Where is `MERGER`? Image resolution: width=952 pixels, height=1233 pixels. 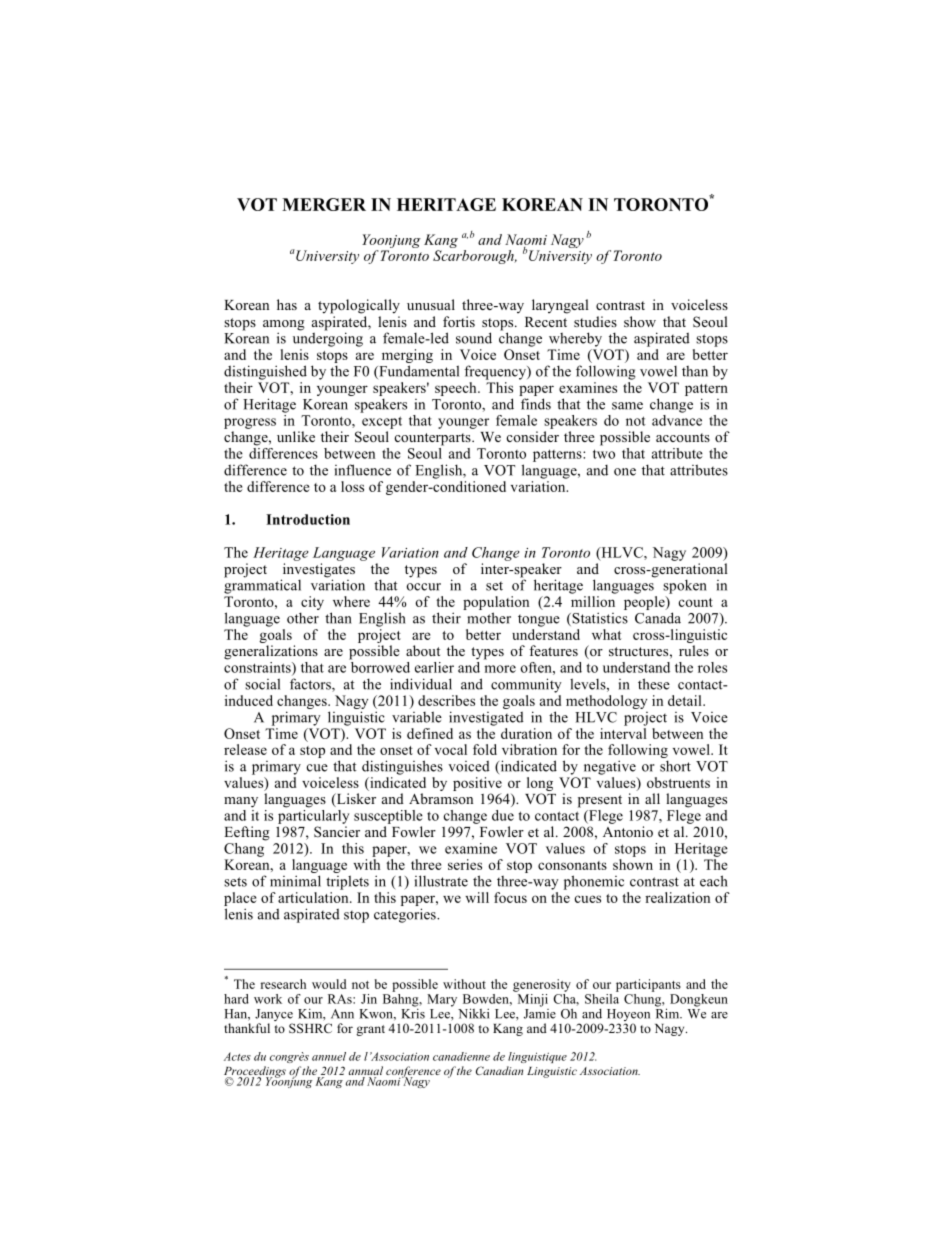 MERGER is located at coordinates (324, 204).
